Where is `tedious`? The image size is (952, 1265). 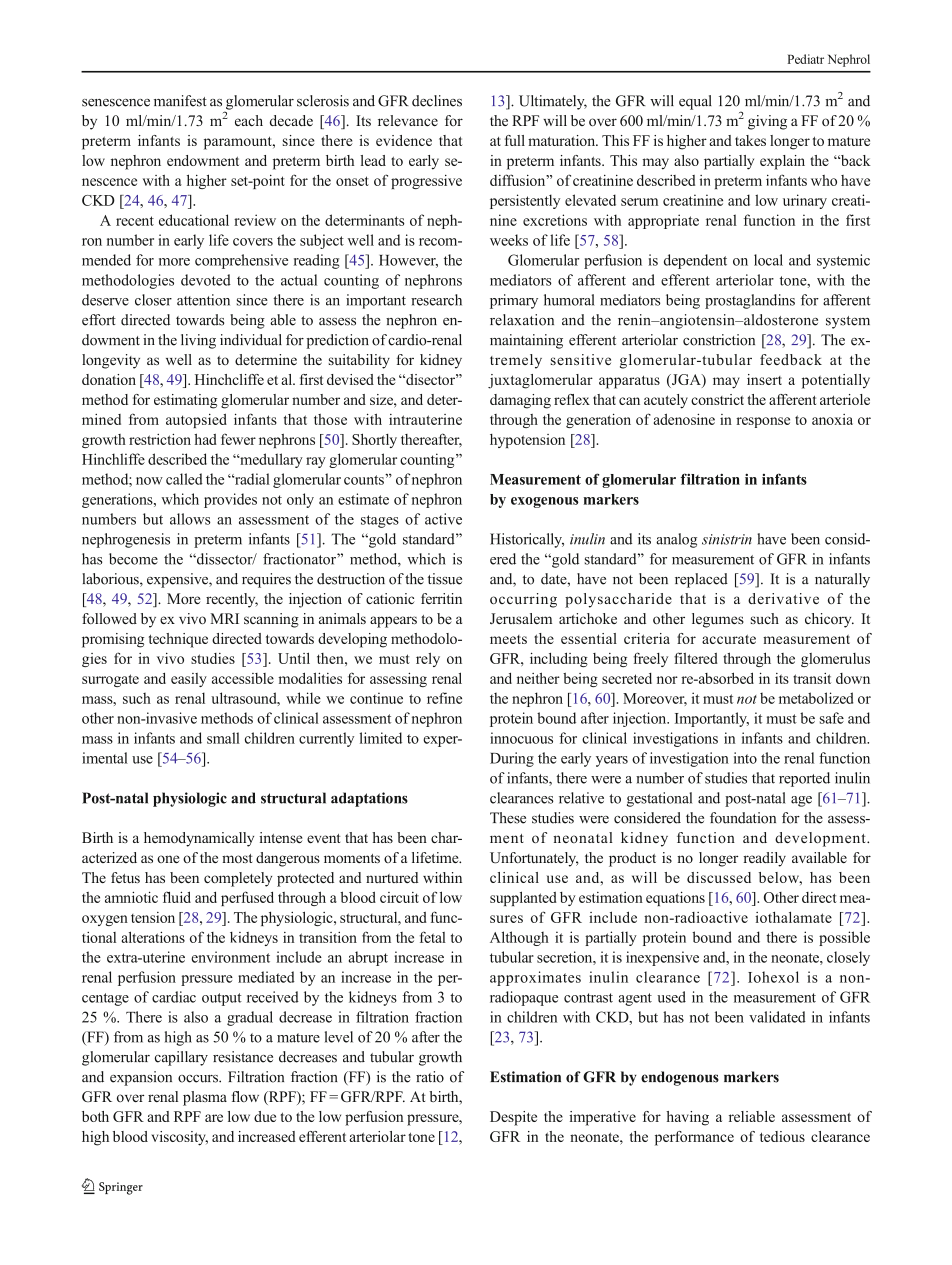
tedious is located at coordinates (782, 1136).
